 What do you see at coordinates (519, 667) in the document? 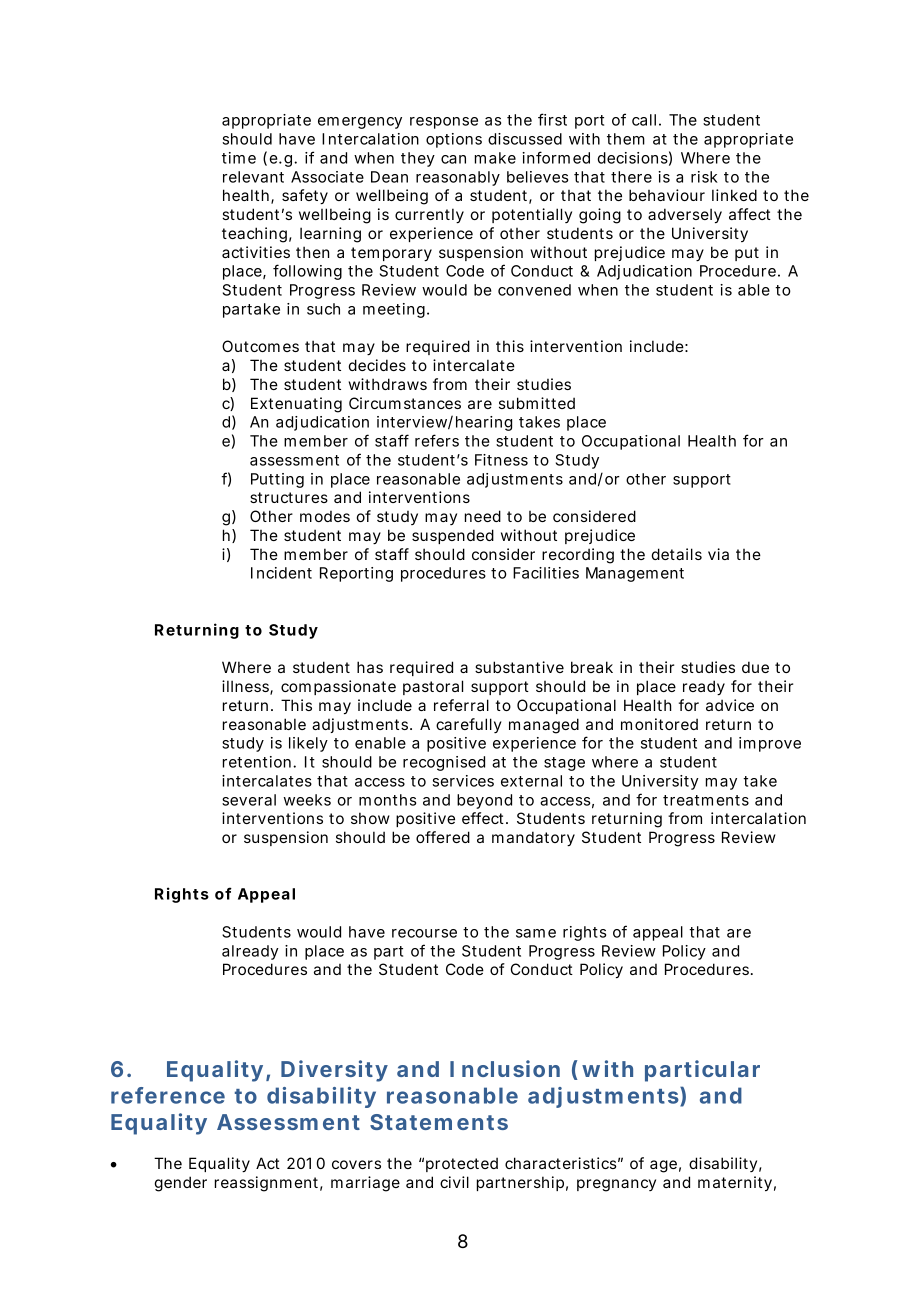
I see `substantive` at bounding box center [519, 667].
